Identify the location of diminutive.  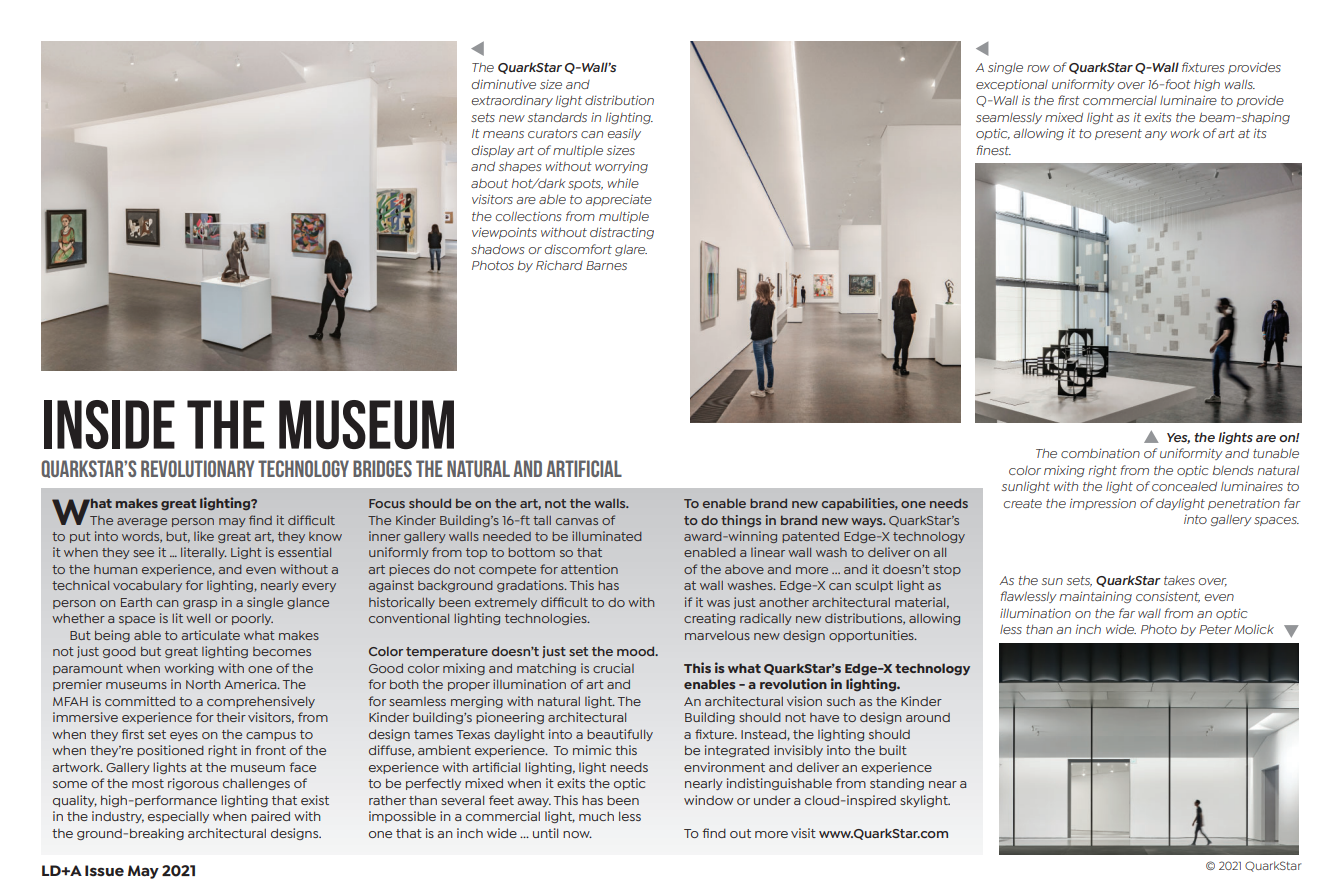
(503, 84).
